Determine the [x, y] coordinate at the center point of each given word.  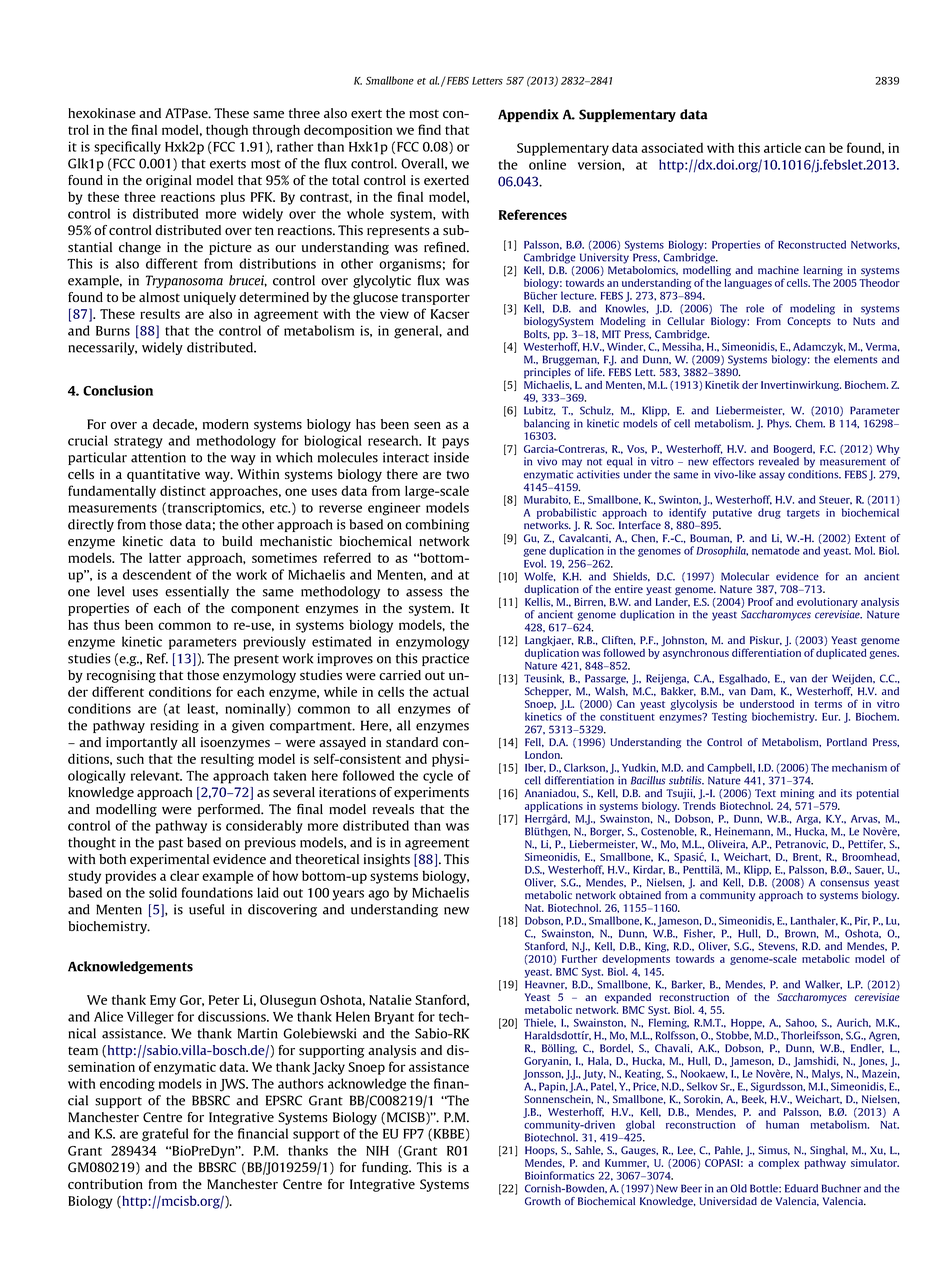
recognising [121, 676]
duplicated [841, 652]
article [782, 148]
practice [445, 659]
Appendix [528, 115]
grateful [165, 1135]
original [169, 181]
